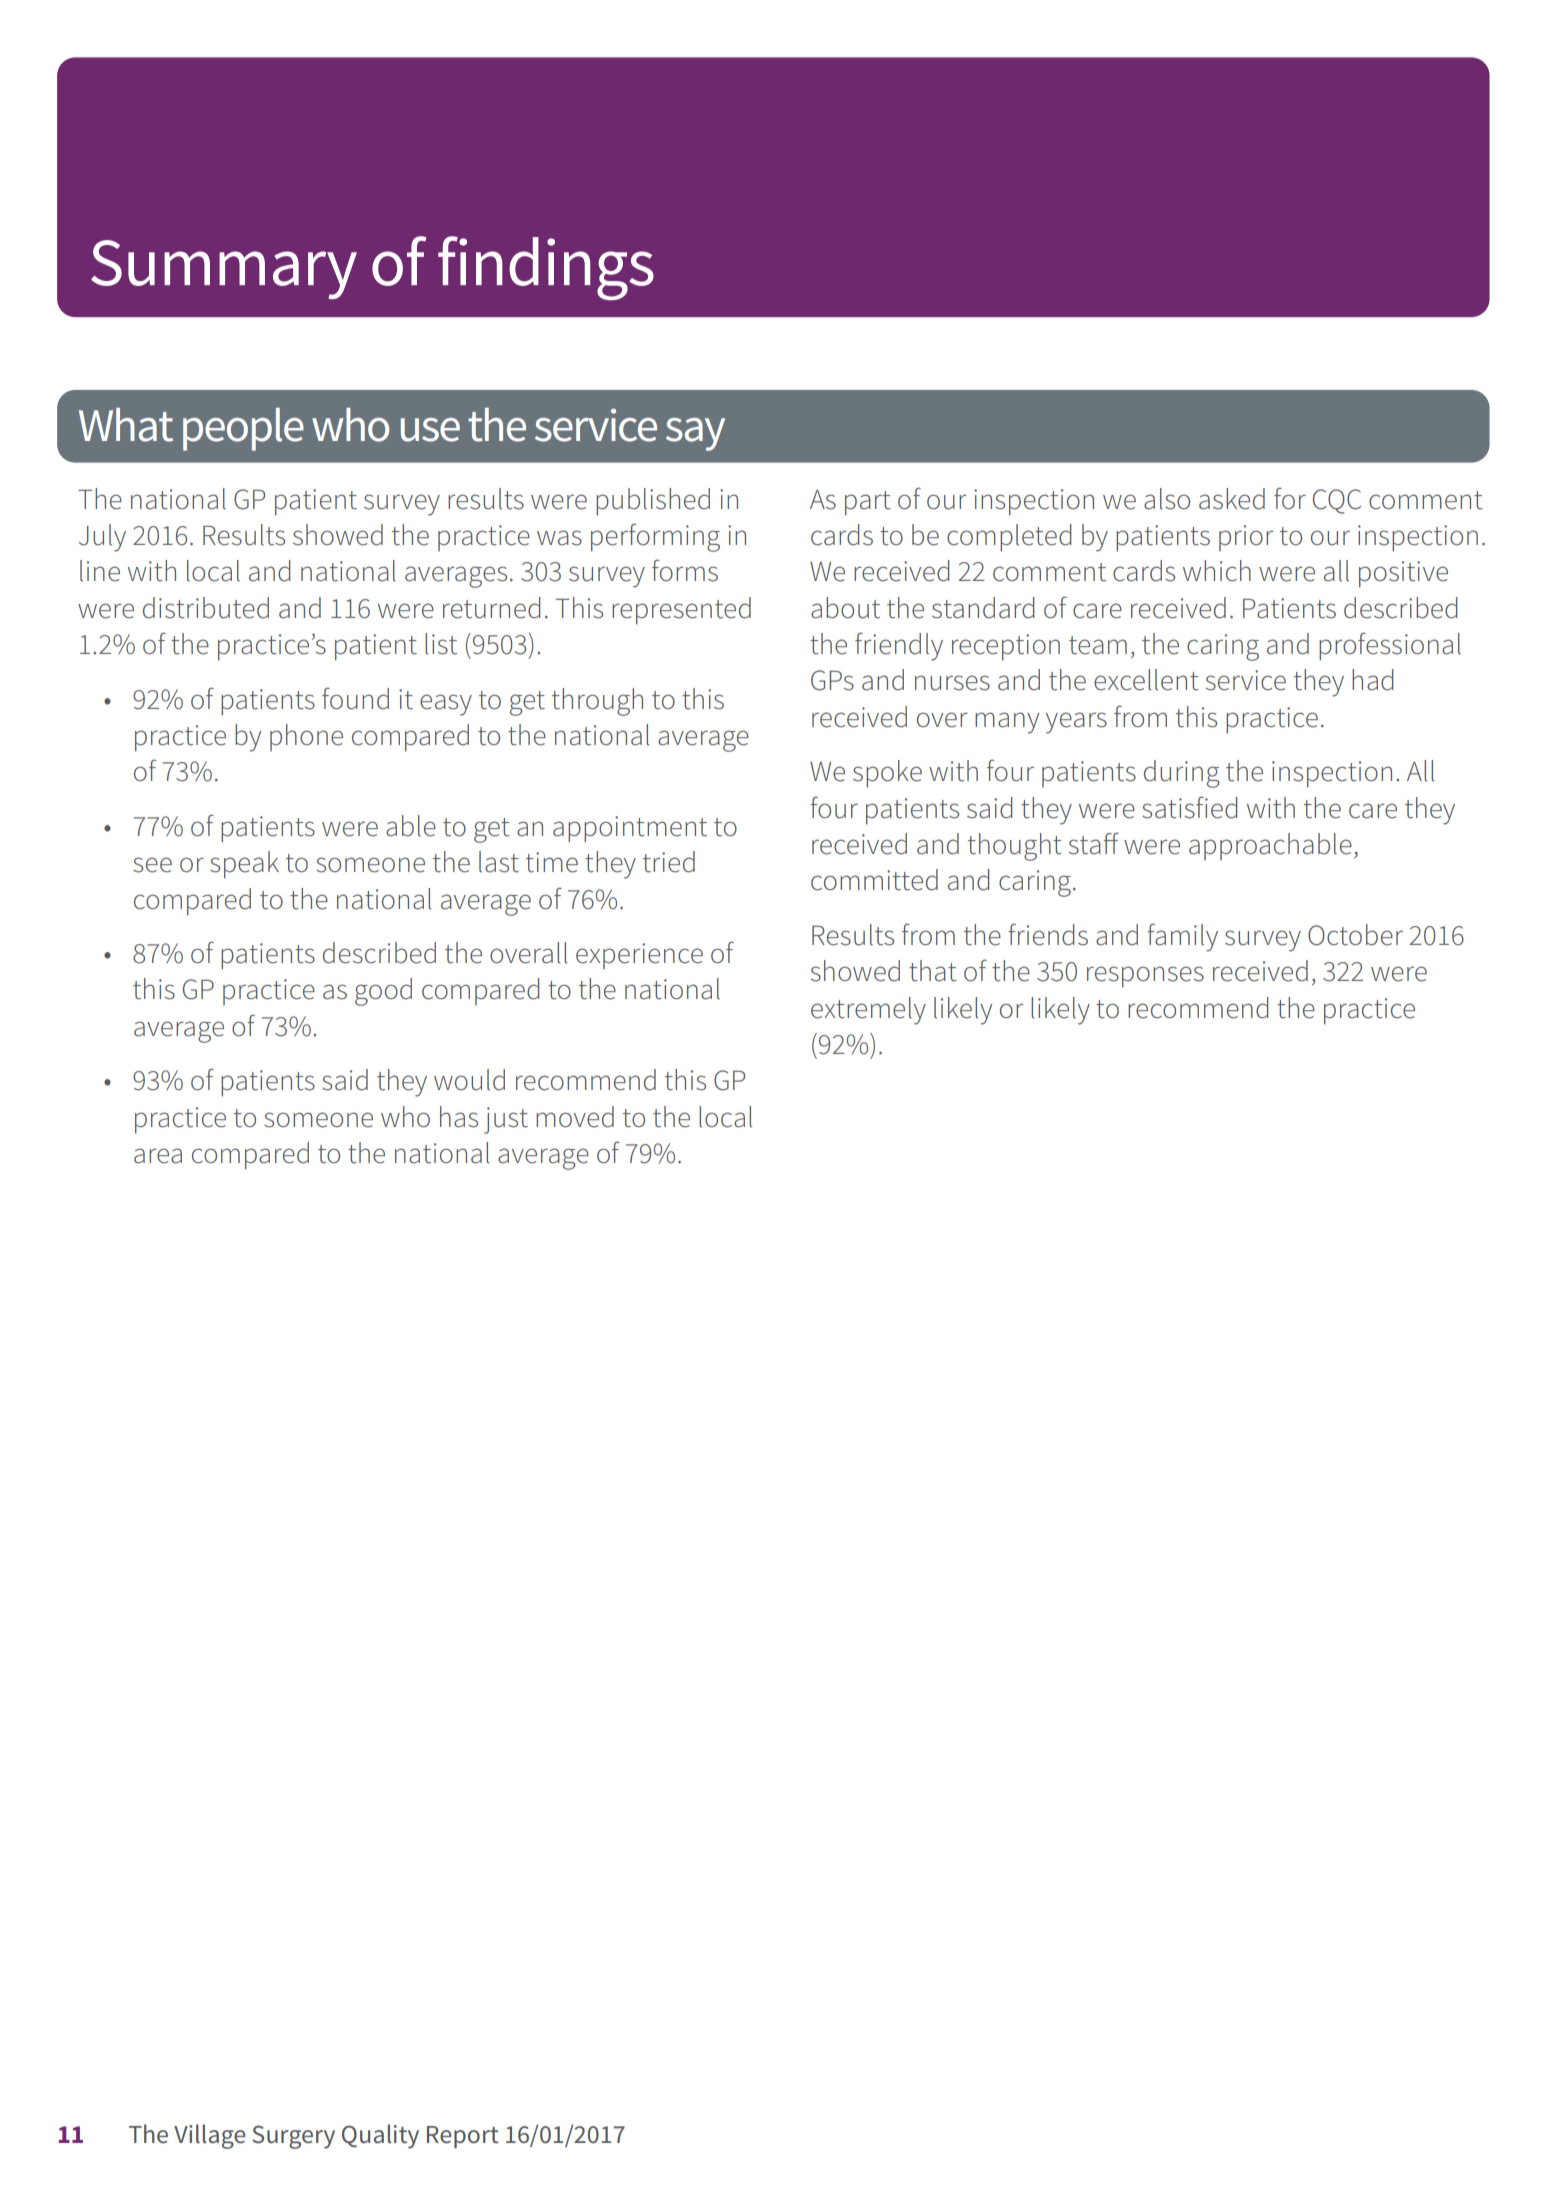  Describe the element at coordinates (224, 269) in the document. I see `Summary` at that location.
